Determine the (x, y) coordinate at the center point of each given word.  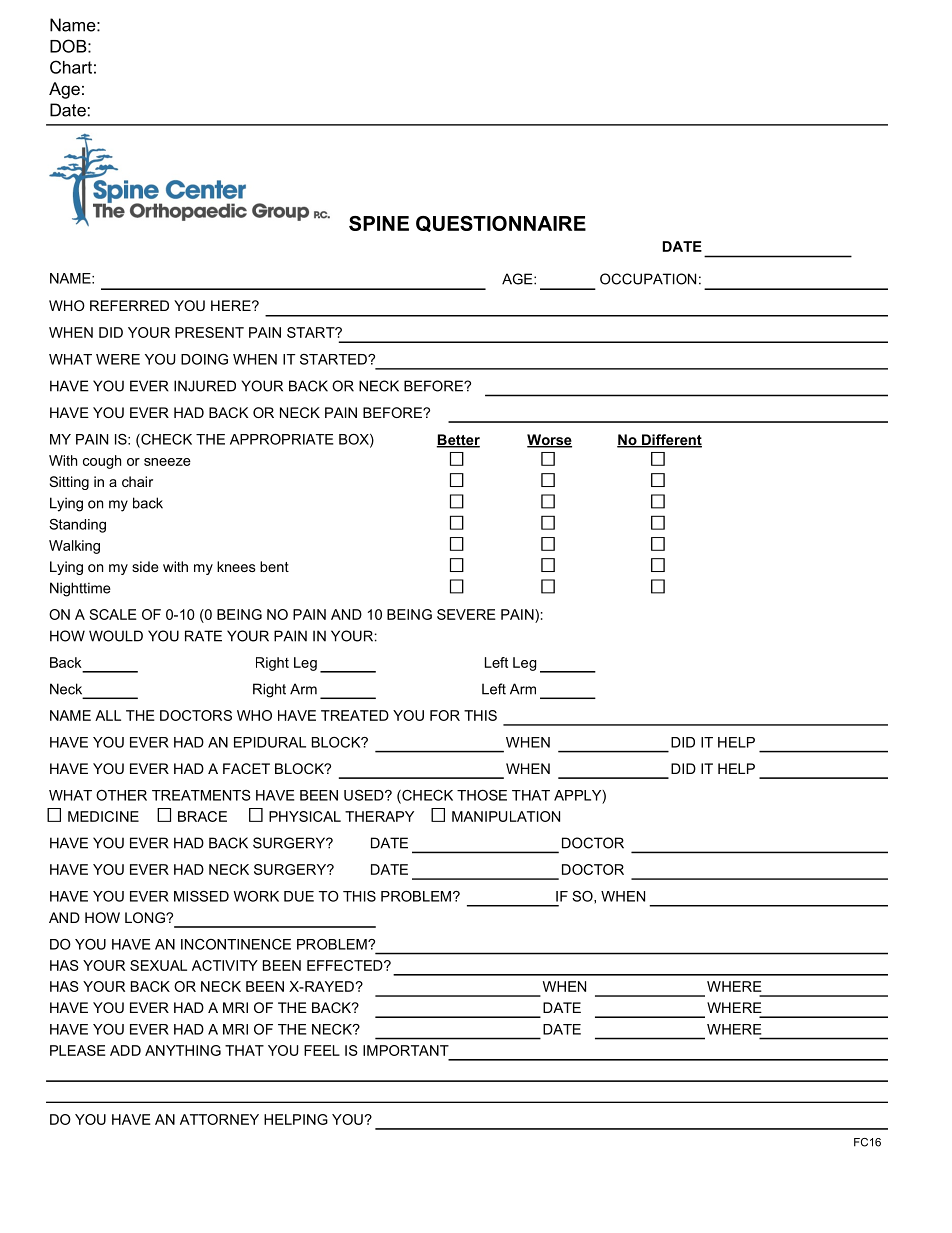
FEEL (322, 1050)
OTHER (121, 795)
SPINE (379, 223)
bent (274, 566)
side (145, 566)
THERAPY (379, 816)
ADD (125, 1050)
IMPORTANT (406, 1050)
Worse (549, 441)
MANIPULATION (506, 816)
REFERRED (129, 305)
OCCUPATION (648, 279)
